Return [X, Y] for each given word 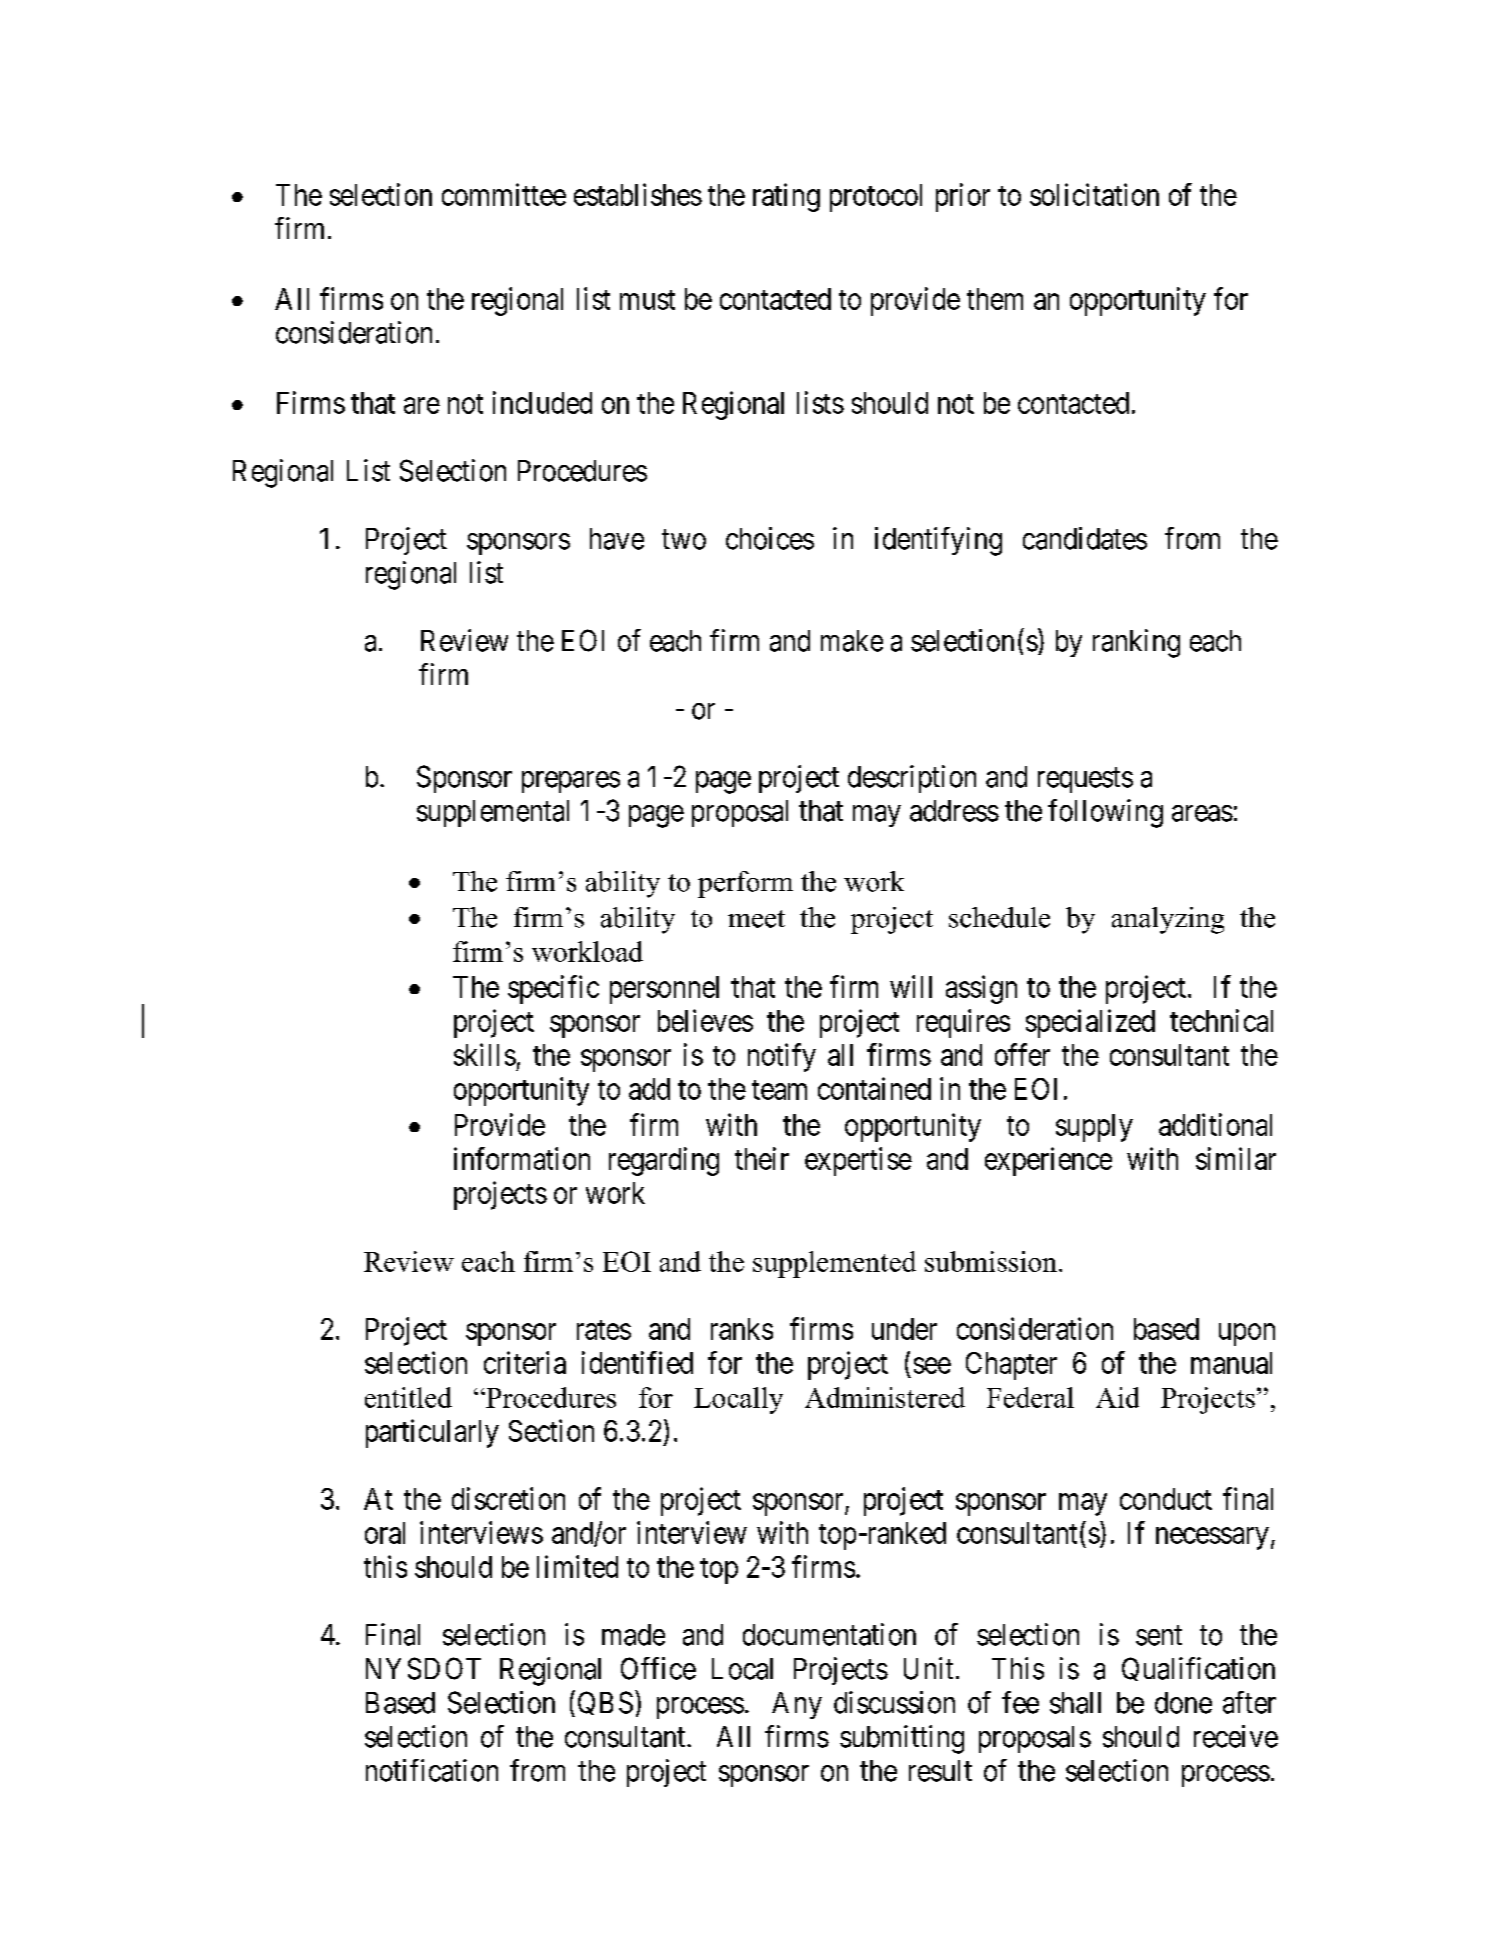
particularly [432, 1433]
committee [504, 194]
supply [1094, 1128]
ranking [1136, 643]
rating [786, 197]
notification [432, 1770]
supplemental [493, 813]
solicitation [1094, 194]
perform [745, 884]
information [522, 1158]
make [852, 641]
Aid [1117, 1397]
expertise [858, 1161]
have [617, 539]
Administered [885, 1397]
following [1105, 813]
